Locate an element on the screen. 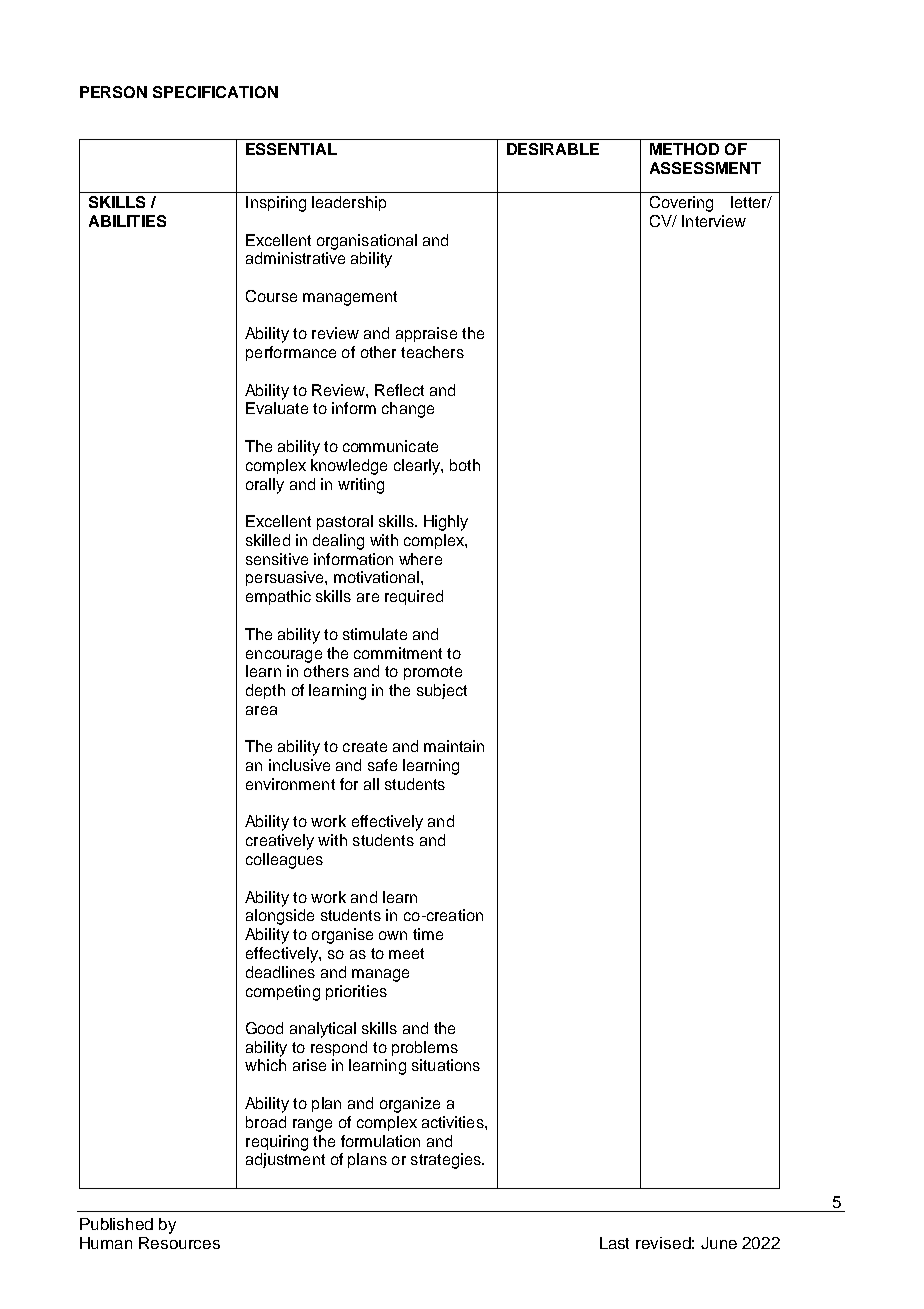 The image size is (924, 1309). time is located at coordinates (428, 934).
